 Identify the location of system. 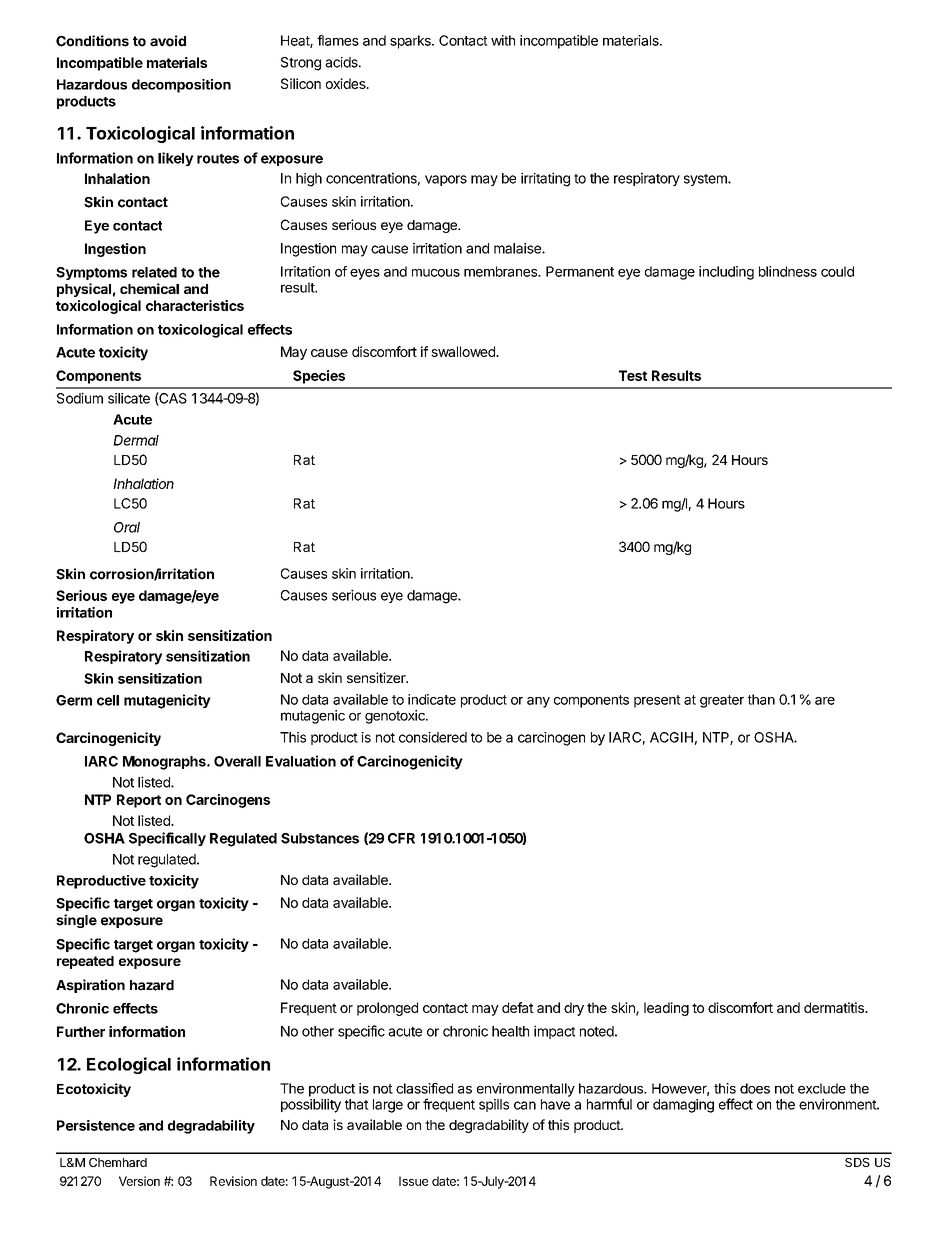
(706, 180).
